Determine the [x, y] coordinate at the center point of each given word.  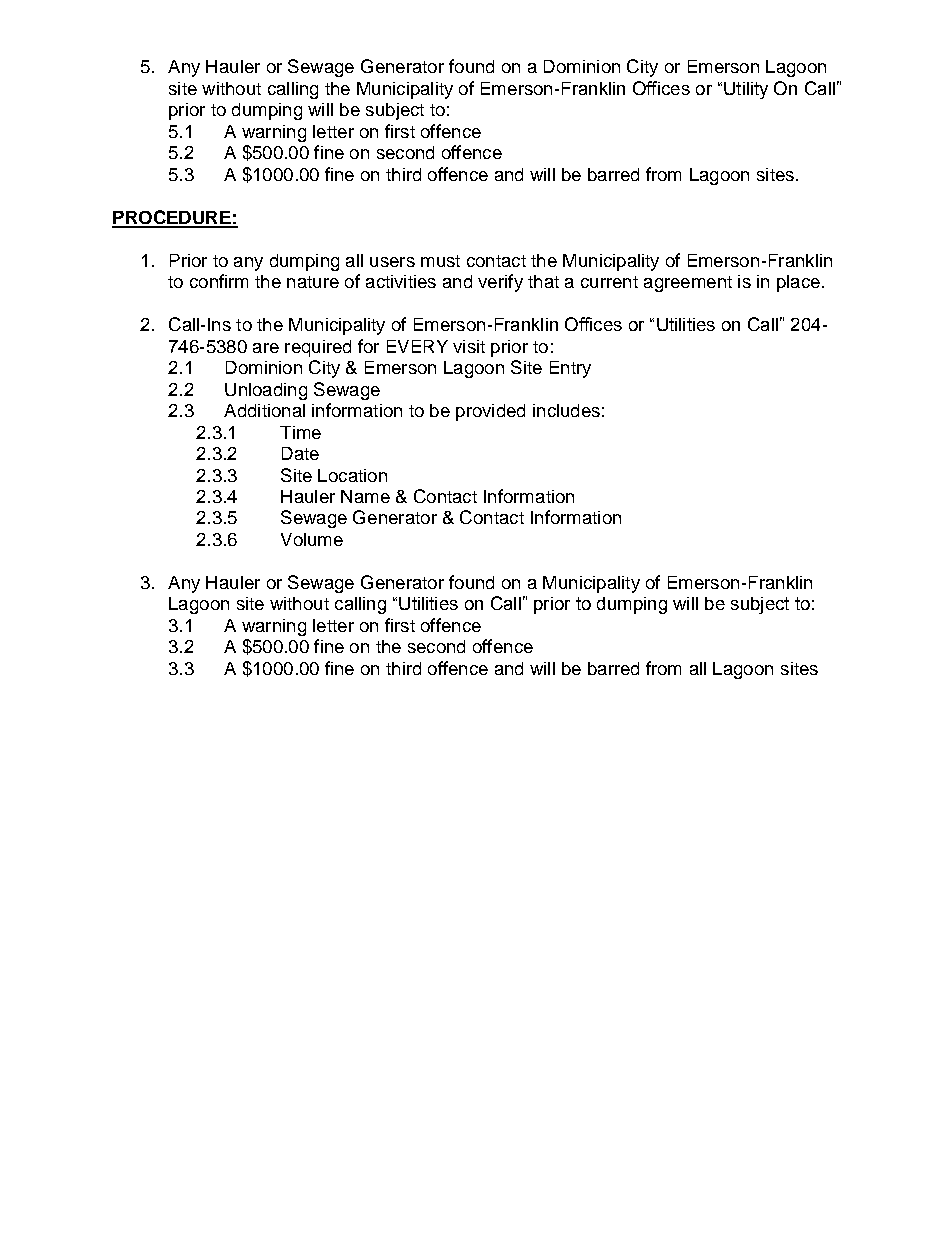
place [798, 283]
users [392, 262]
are [266, 348]
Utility [746, 90]
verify [500, 283]
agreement [688, 284]
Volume [312, 539]
